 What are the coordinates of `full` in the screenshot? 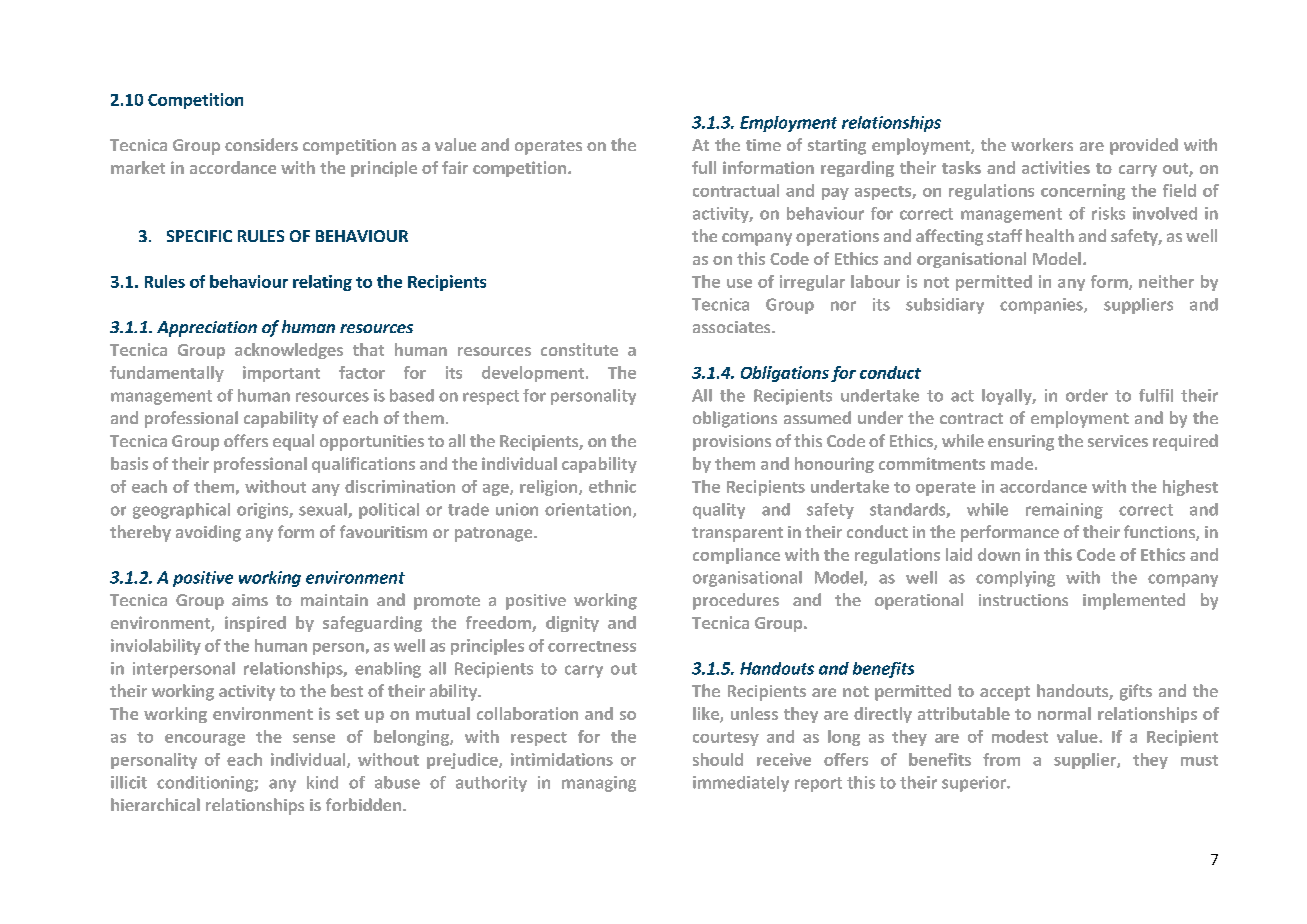 It's located at (704, 167).
